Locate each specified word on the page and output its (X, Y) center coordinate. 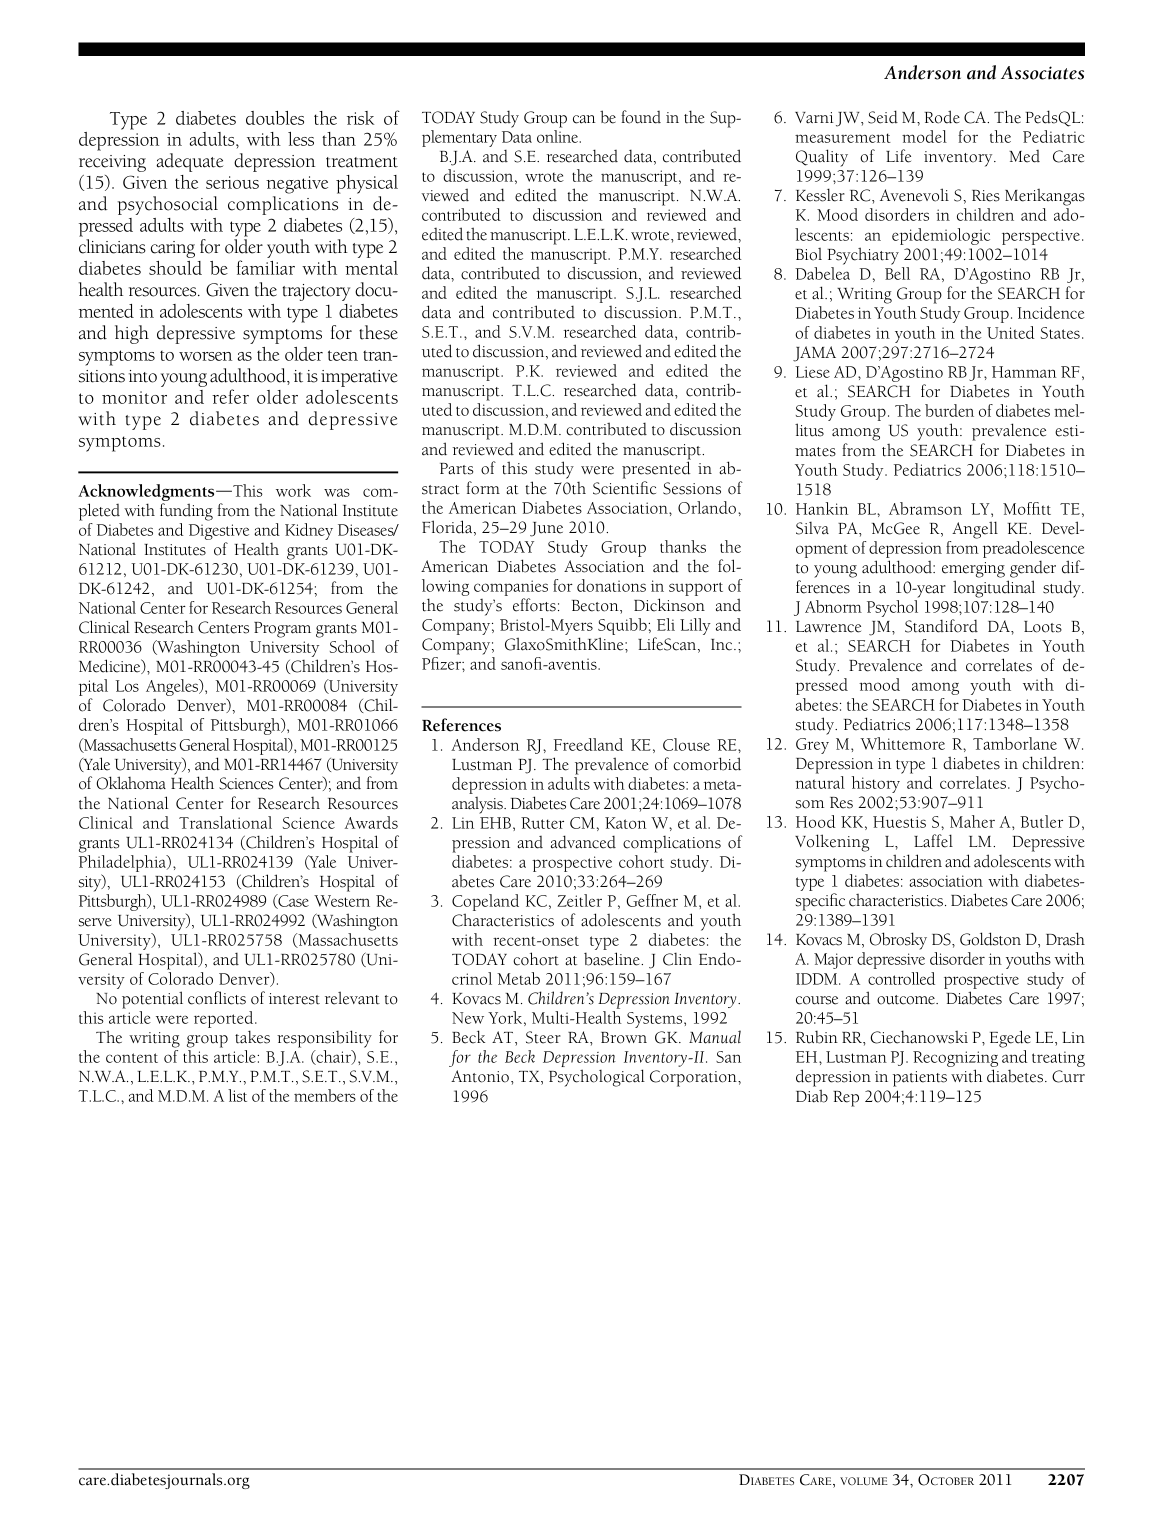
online (558, 136)
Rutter (542, 823)
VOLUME (864, 1481)
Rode (942, 117)
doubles (275, 118)
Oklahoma (131, 783)
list (237, 1095)
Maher (972, 821)
